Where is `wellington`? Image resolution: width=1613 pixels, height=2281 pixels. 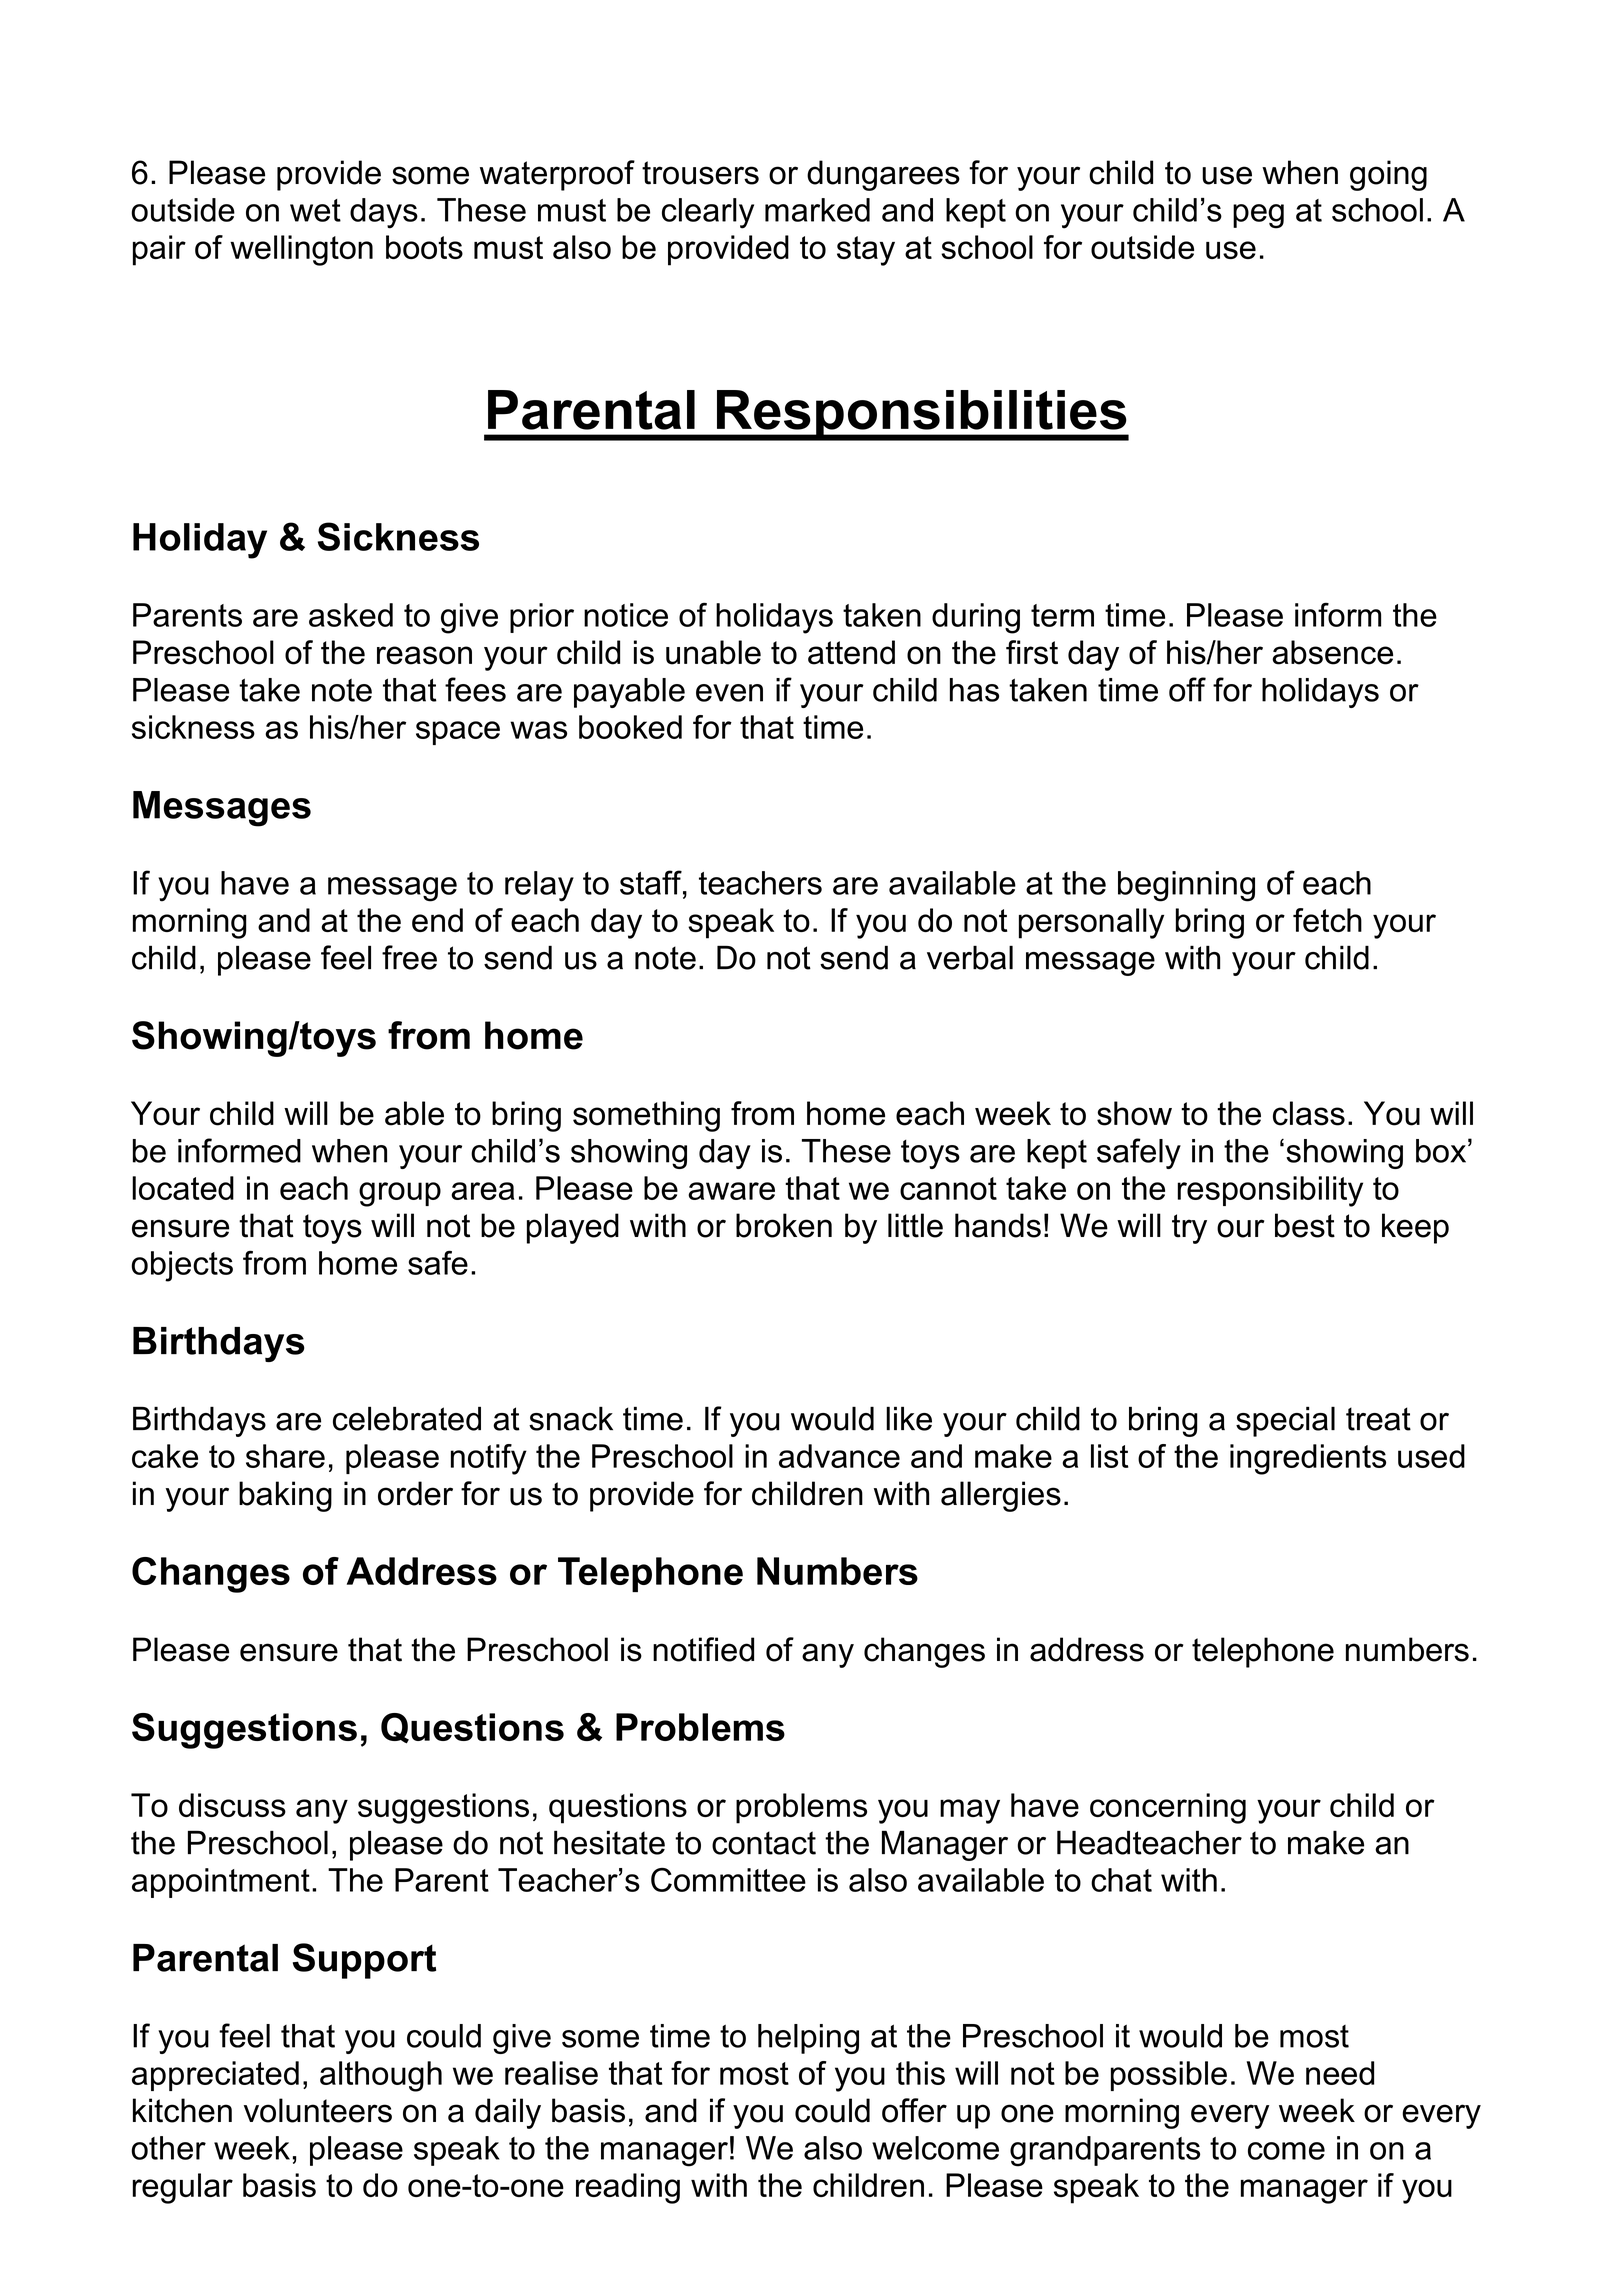 wellington is located at coordinates (301, 250).
